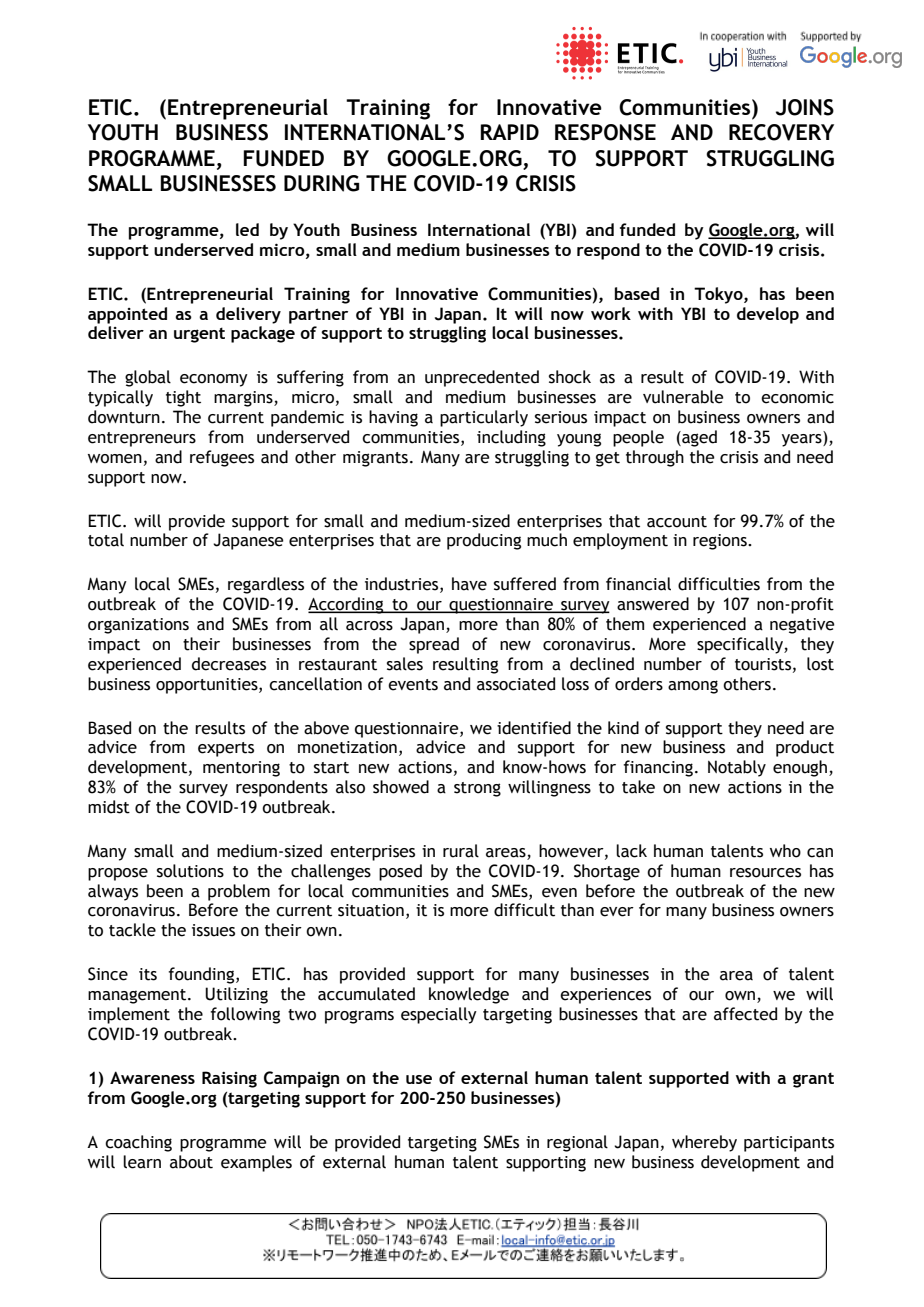 The width and height of the page is (924, 1307). I want to click on decreases, so click(229, 664).
